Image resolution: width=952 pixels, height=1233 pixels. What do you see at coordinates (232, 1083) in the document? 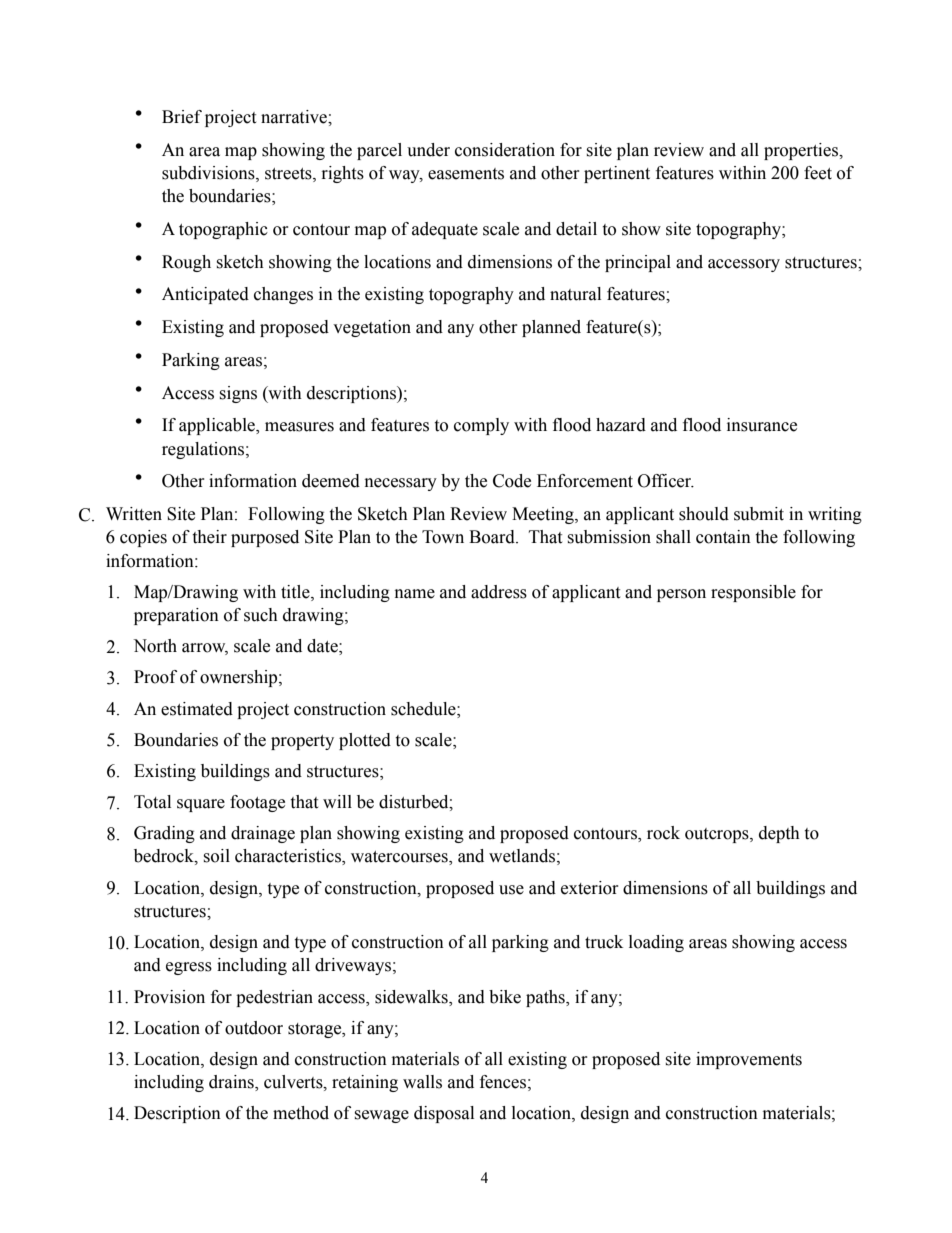
I see `drains` at bounding box center [232, 1083].
